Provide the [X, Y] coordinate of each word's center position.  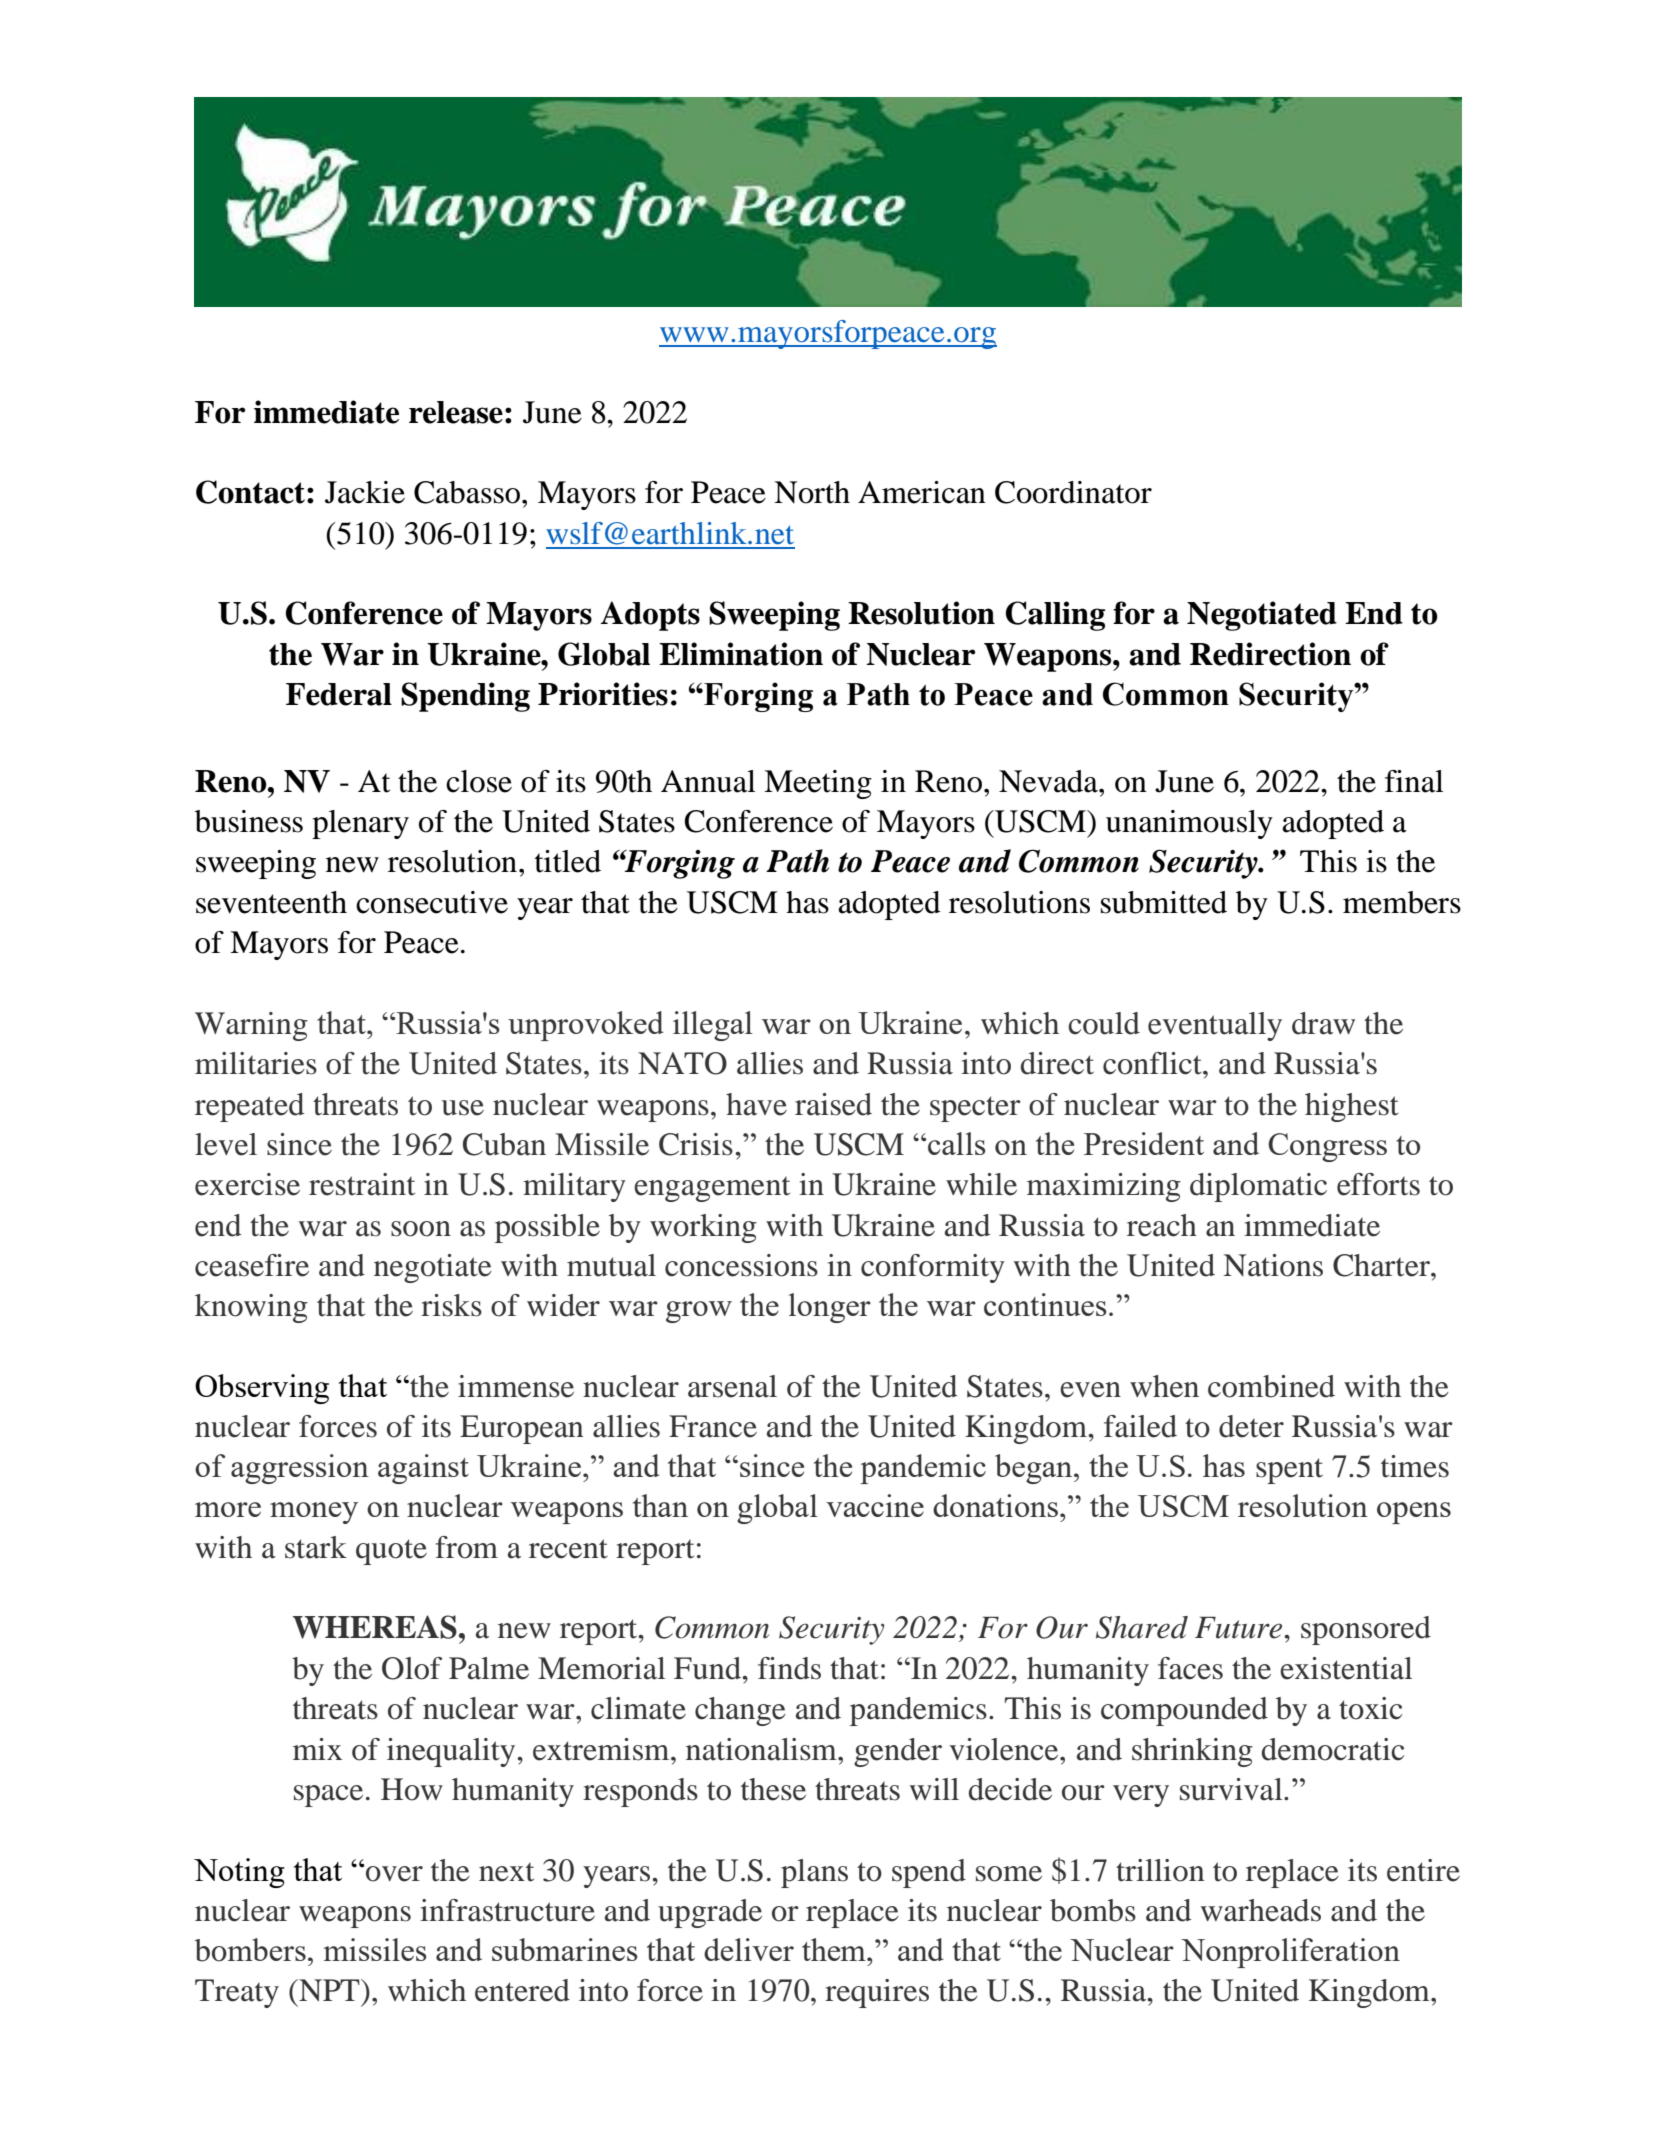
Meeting [818, 784]
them [835, 1949]
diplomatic [1258, 1187]
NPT [329, 1990]
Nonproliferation [1290, 1953]
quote [391, 1552]
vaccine [875, 1505]
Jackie [365, 492]
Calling [1055, 616]
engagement [712, 1189]
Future [1240, 1628]
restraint [362, 1184]
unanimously [1189, 824]
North [812, 492]
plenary [360, 824]
